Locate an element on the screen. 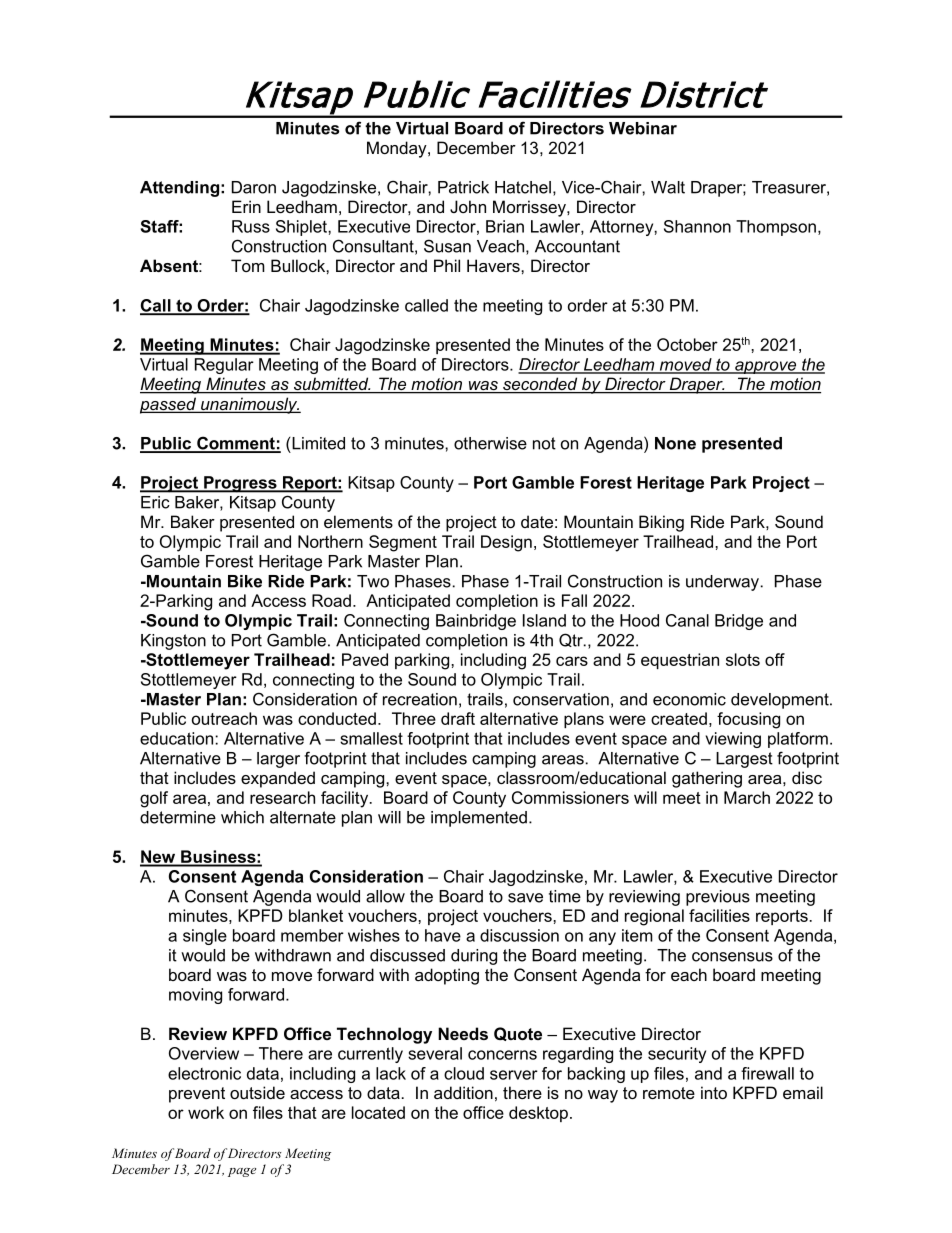 This screenshot has height=1233, width=952. Patrick is located at coordinates (463, 187).
